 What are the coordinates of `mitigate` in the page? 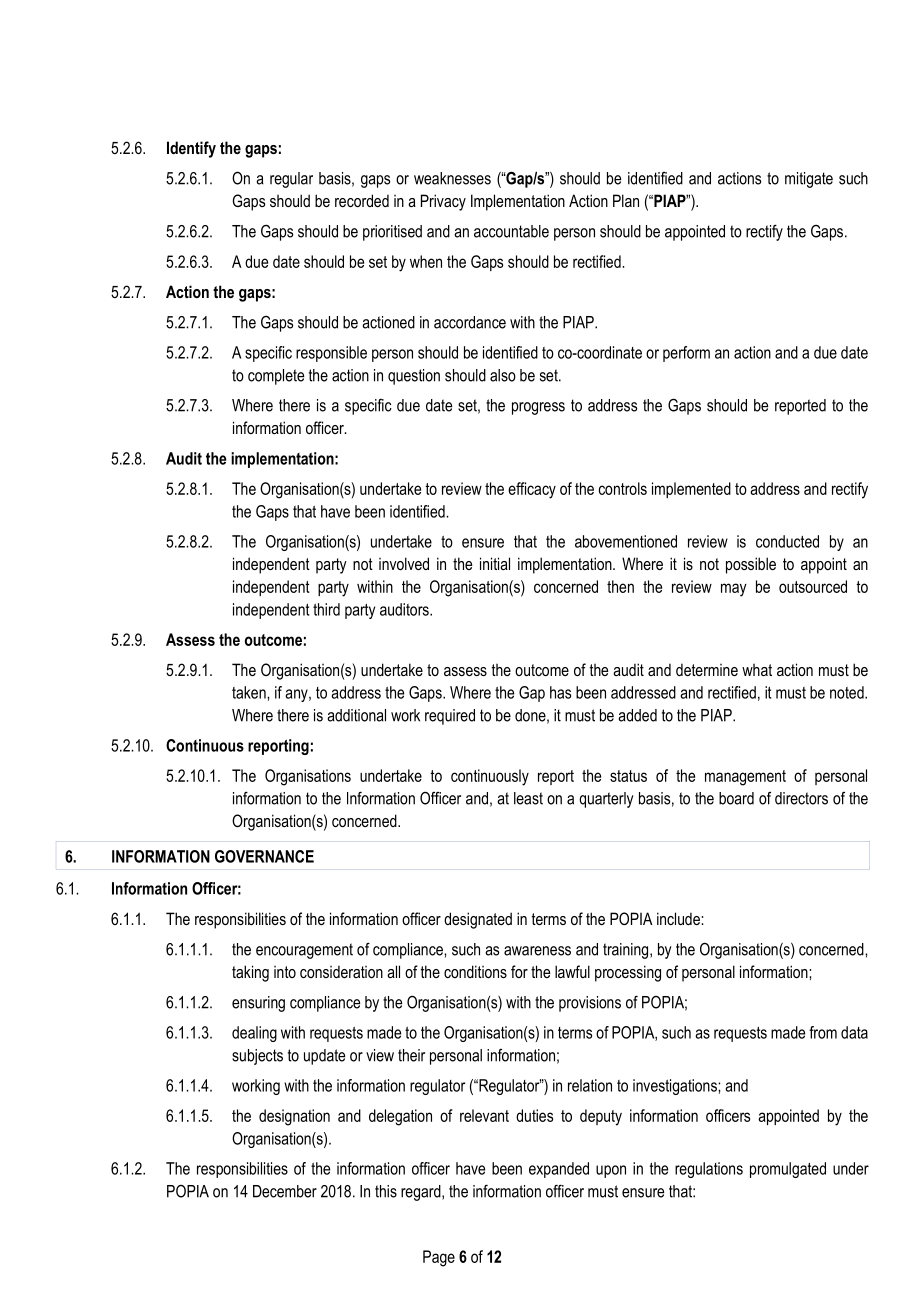 It's located at (809, 180).
